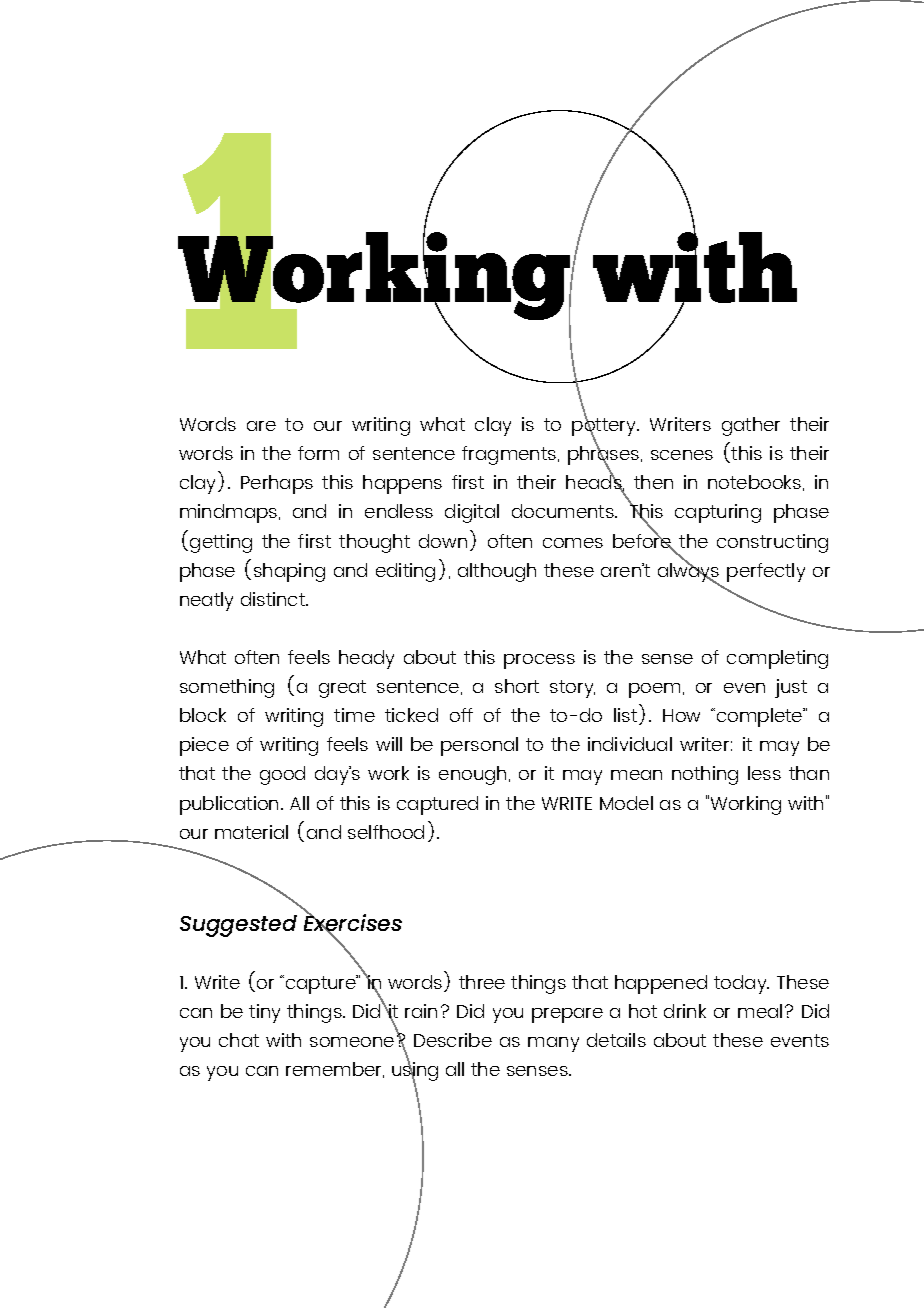  What do you see at coordinates (539, 661) in the page?
I see `process` at bounding box center [539, 661].
